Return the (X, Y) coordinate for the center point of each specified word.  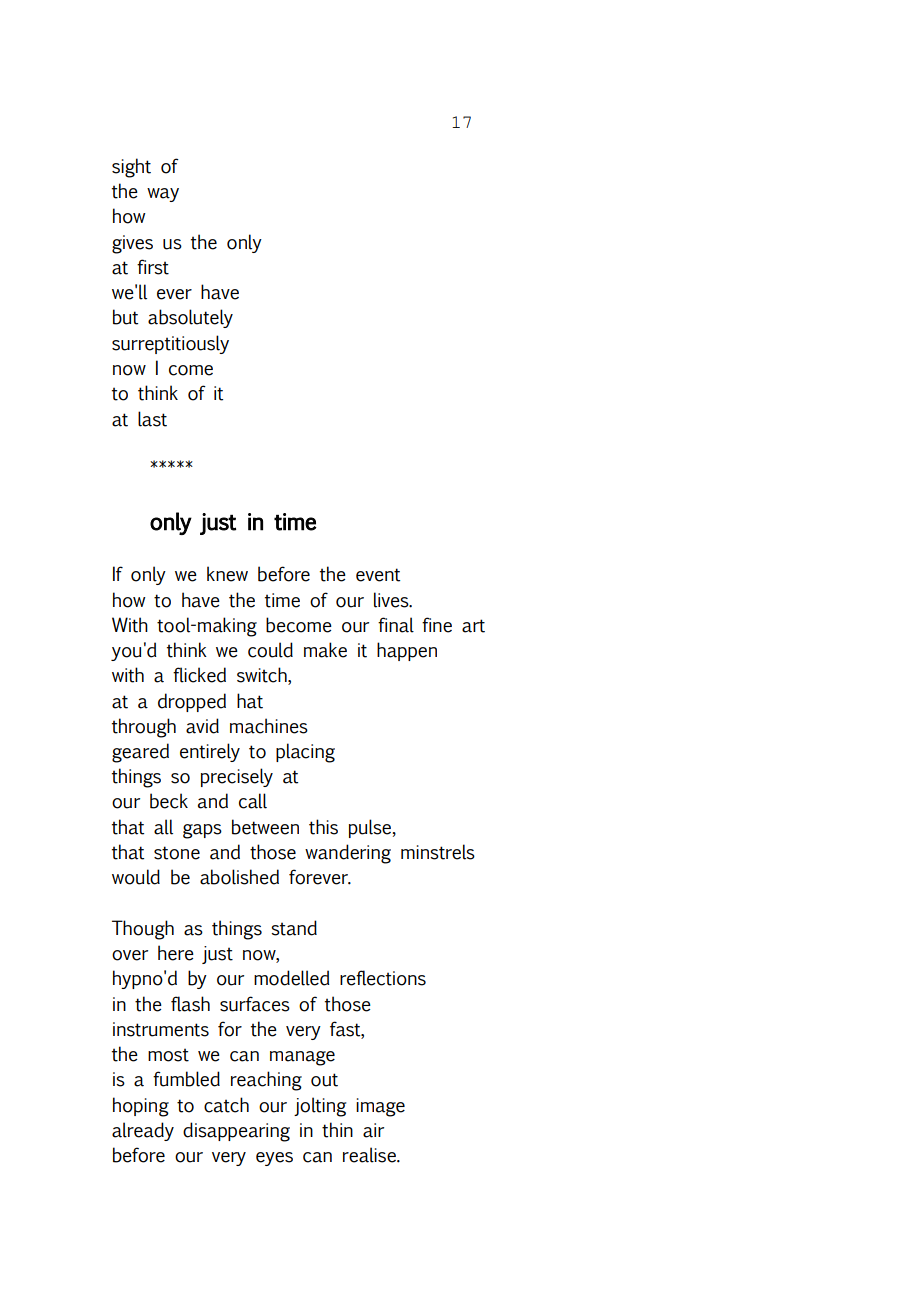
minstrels (438, 852)
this (323, 827)
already (143, 1131)
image (380, 1107)
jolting (320, 1107)
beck (169, 801)
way (163, 195)
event (378, 575)
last (152, 419)
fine (437, 625)
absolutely (190, 318)
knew (227, 574)
